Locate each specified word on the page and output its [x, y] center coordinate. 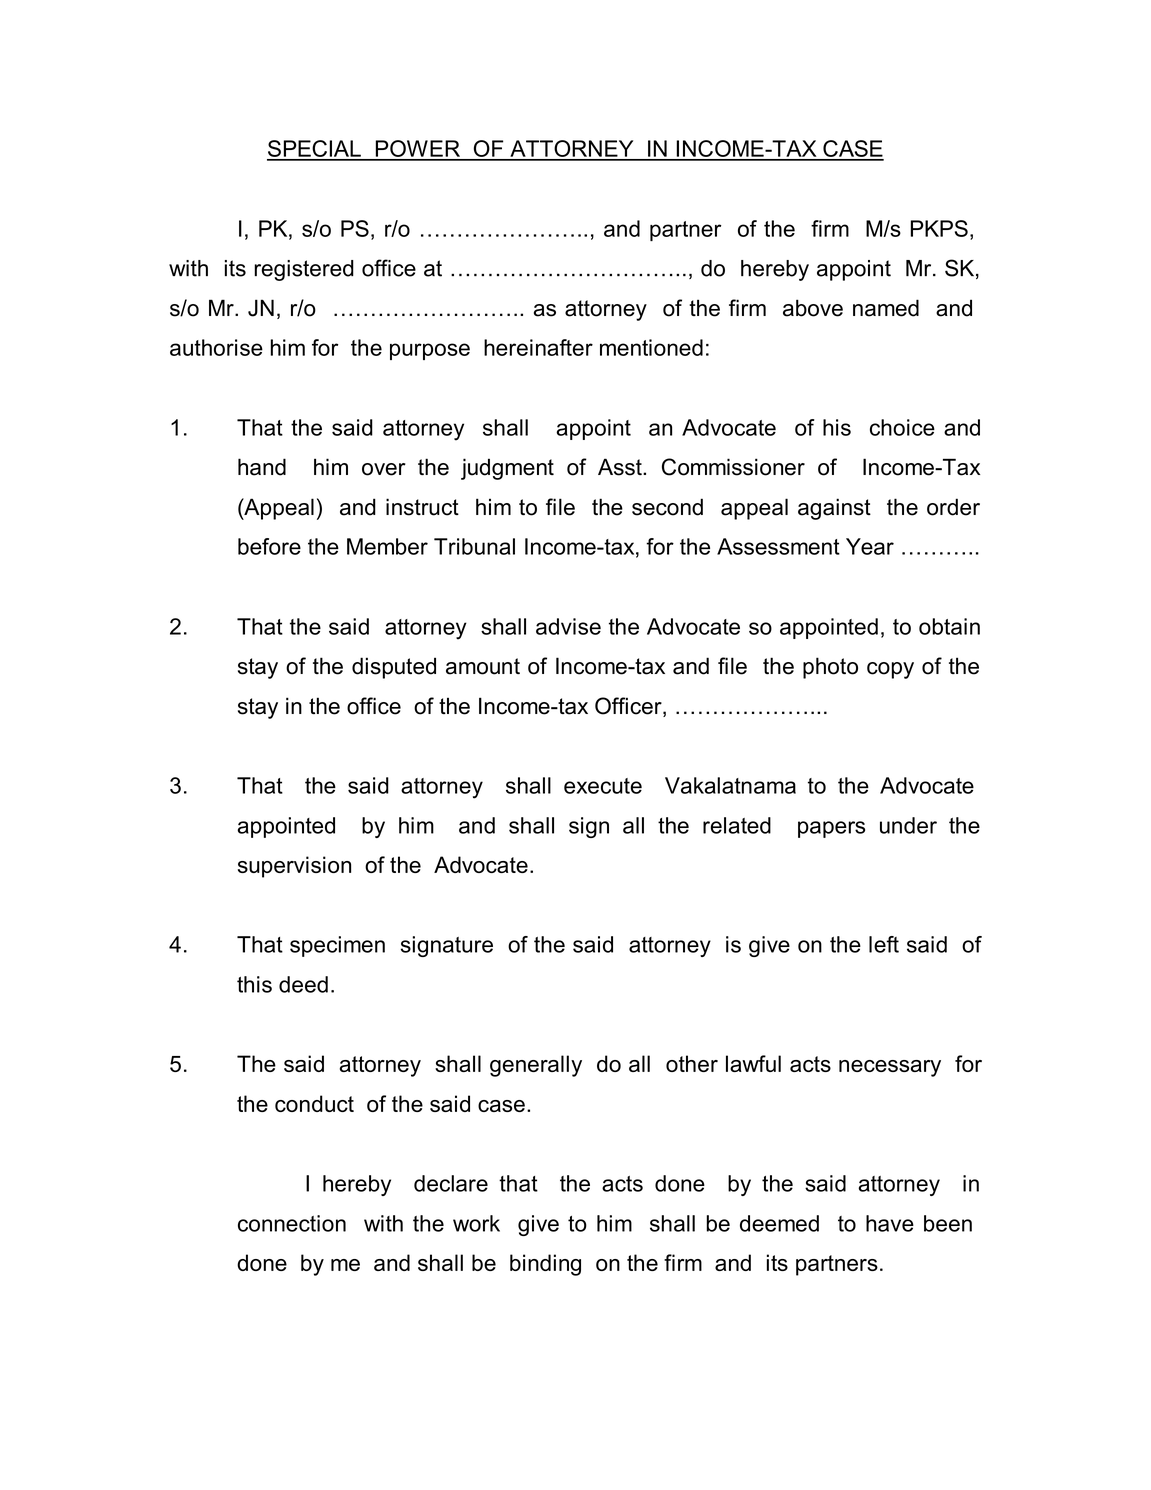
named [886, 308]
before [269, 546]
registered [304, 270]
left [884, 944]
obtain [949, 626]
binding [545, 1265]
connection [292, 1223]
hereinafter [538, 347]
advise [568, 626]
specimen [337, 946]
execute [603, 786]
